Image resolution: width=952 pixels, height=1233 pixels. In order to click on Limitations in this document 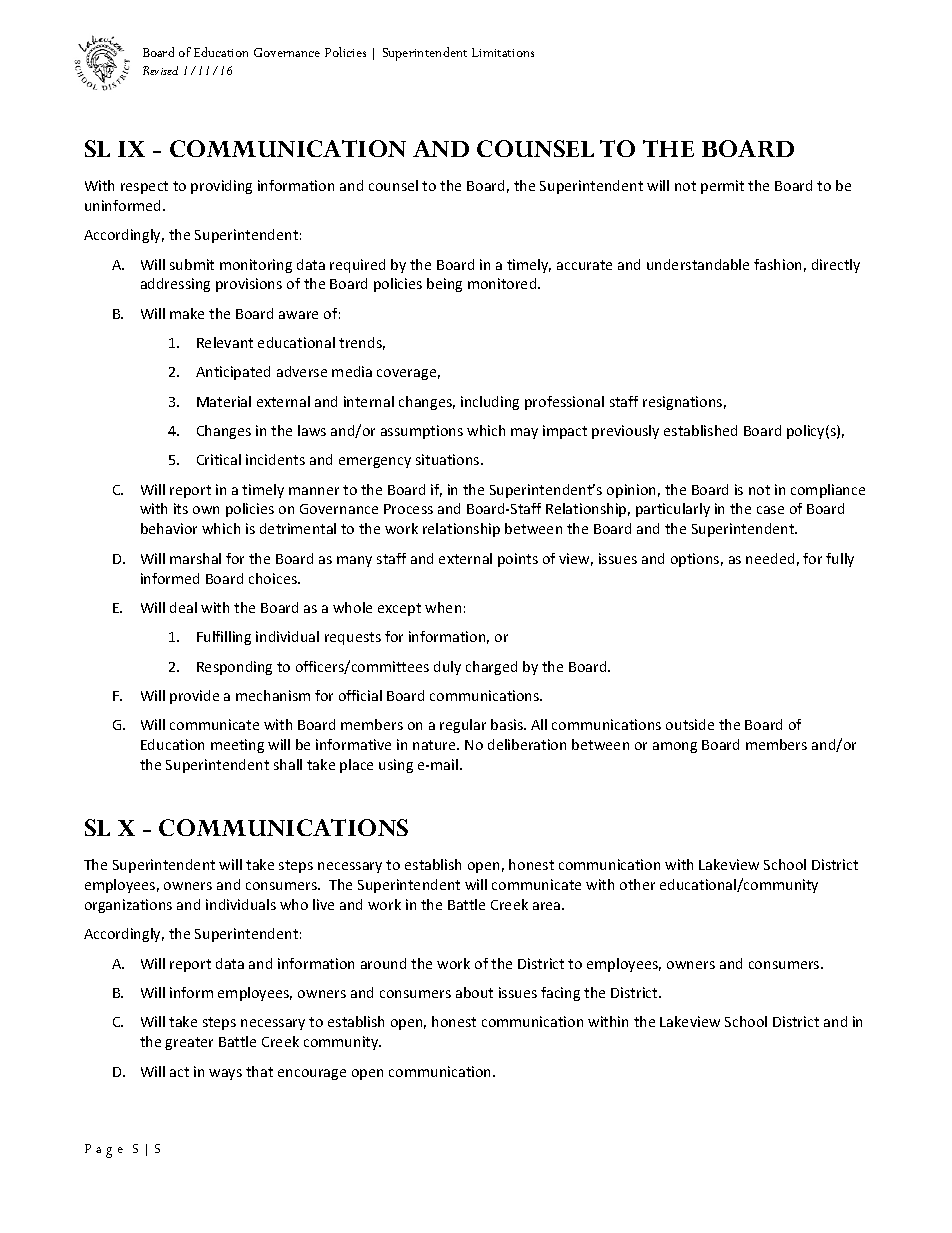, I will do `click(503, 52)`.
